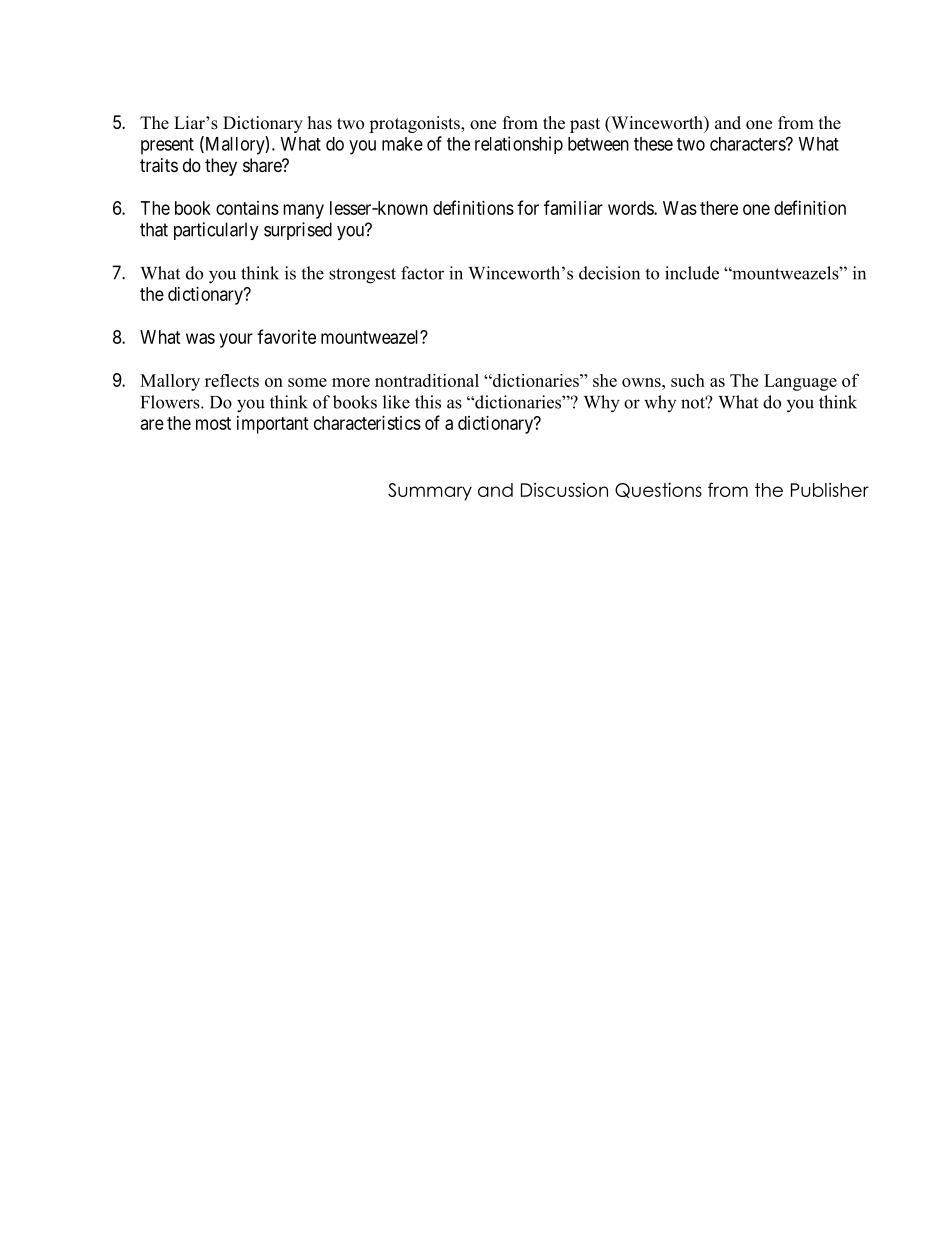  I want to click on Discussion, so click(564, 490).
